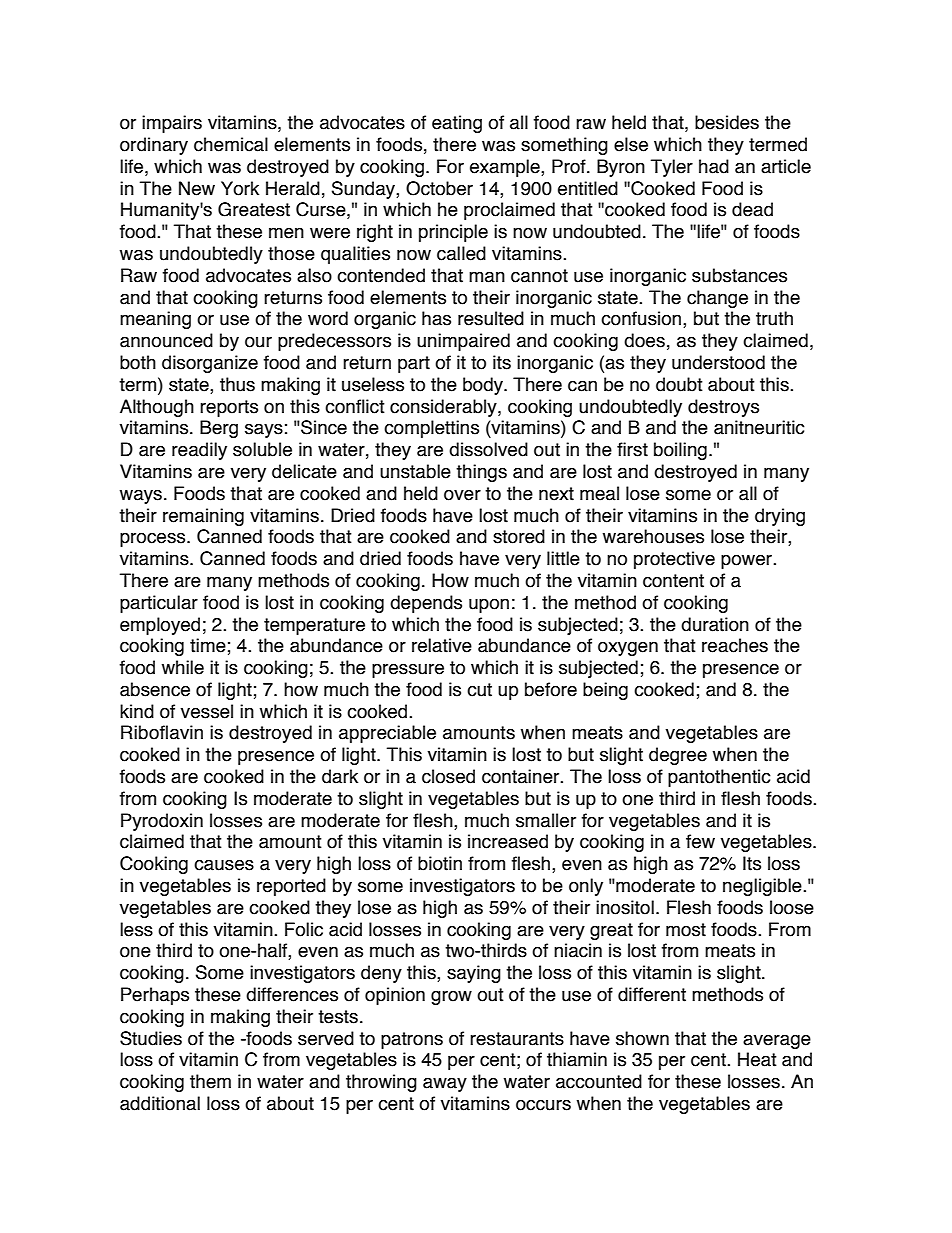 The width and height of the document is (952, 1233). What do you see at coordinates (481, 473) in the document?
I see `things` at bounding box center [481, 473].
